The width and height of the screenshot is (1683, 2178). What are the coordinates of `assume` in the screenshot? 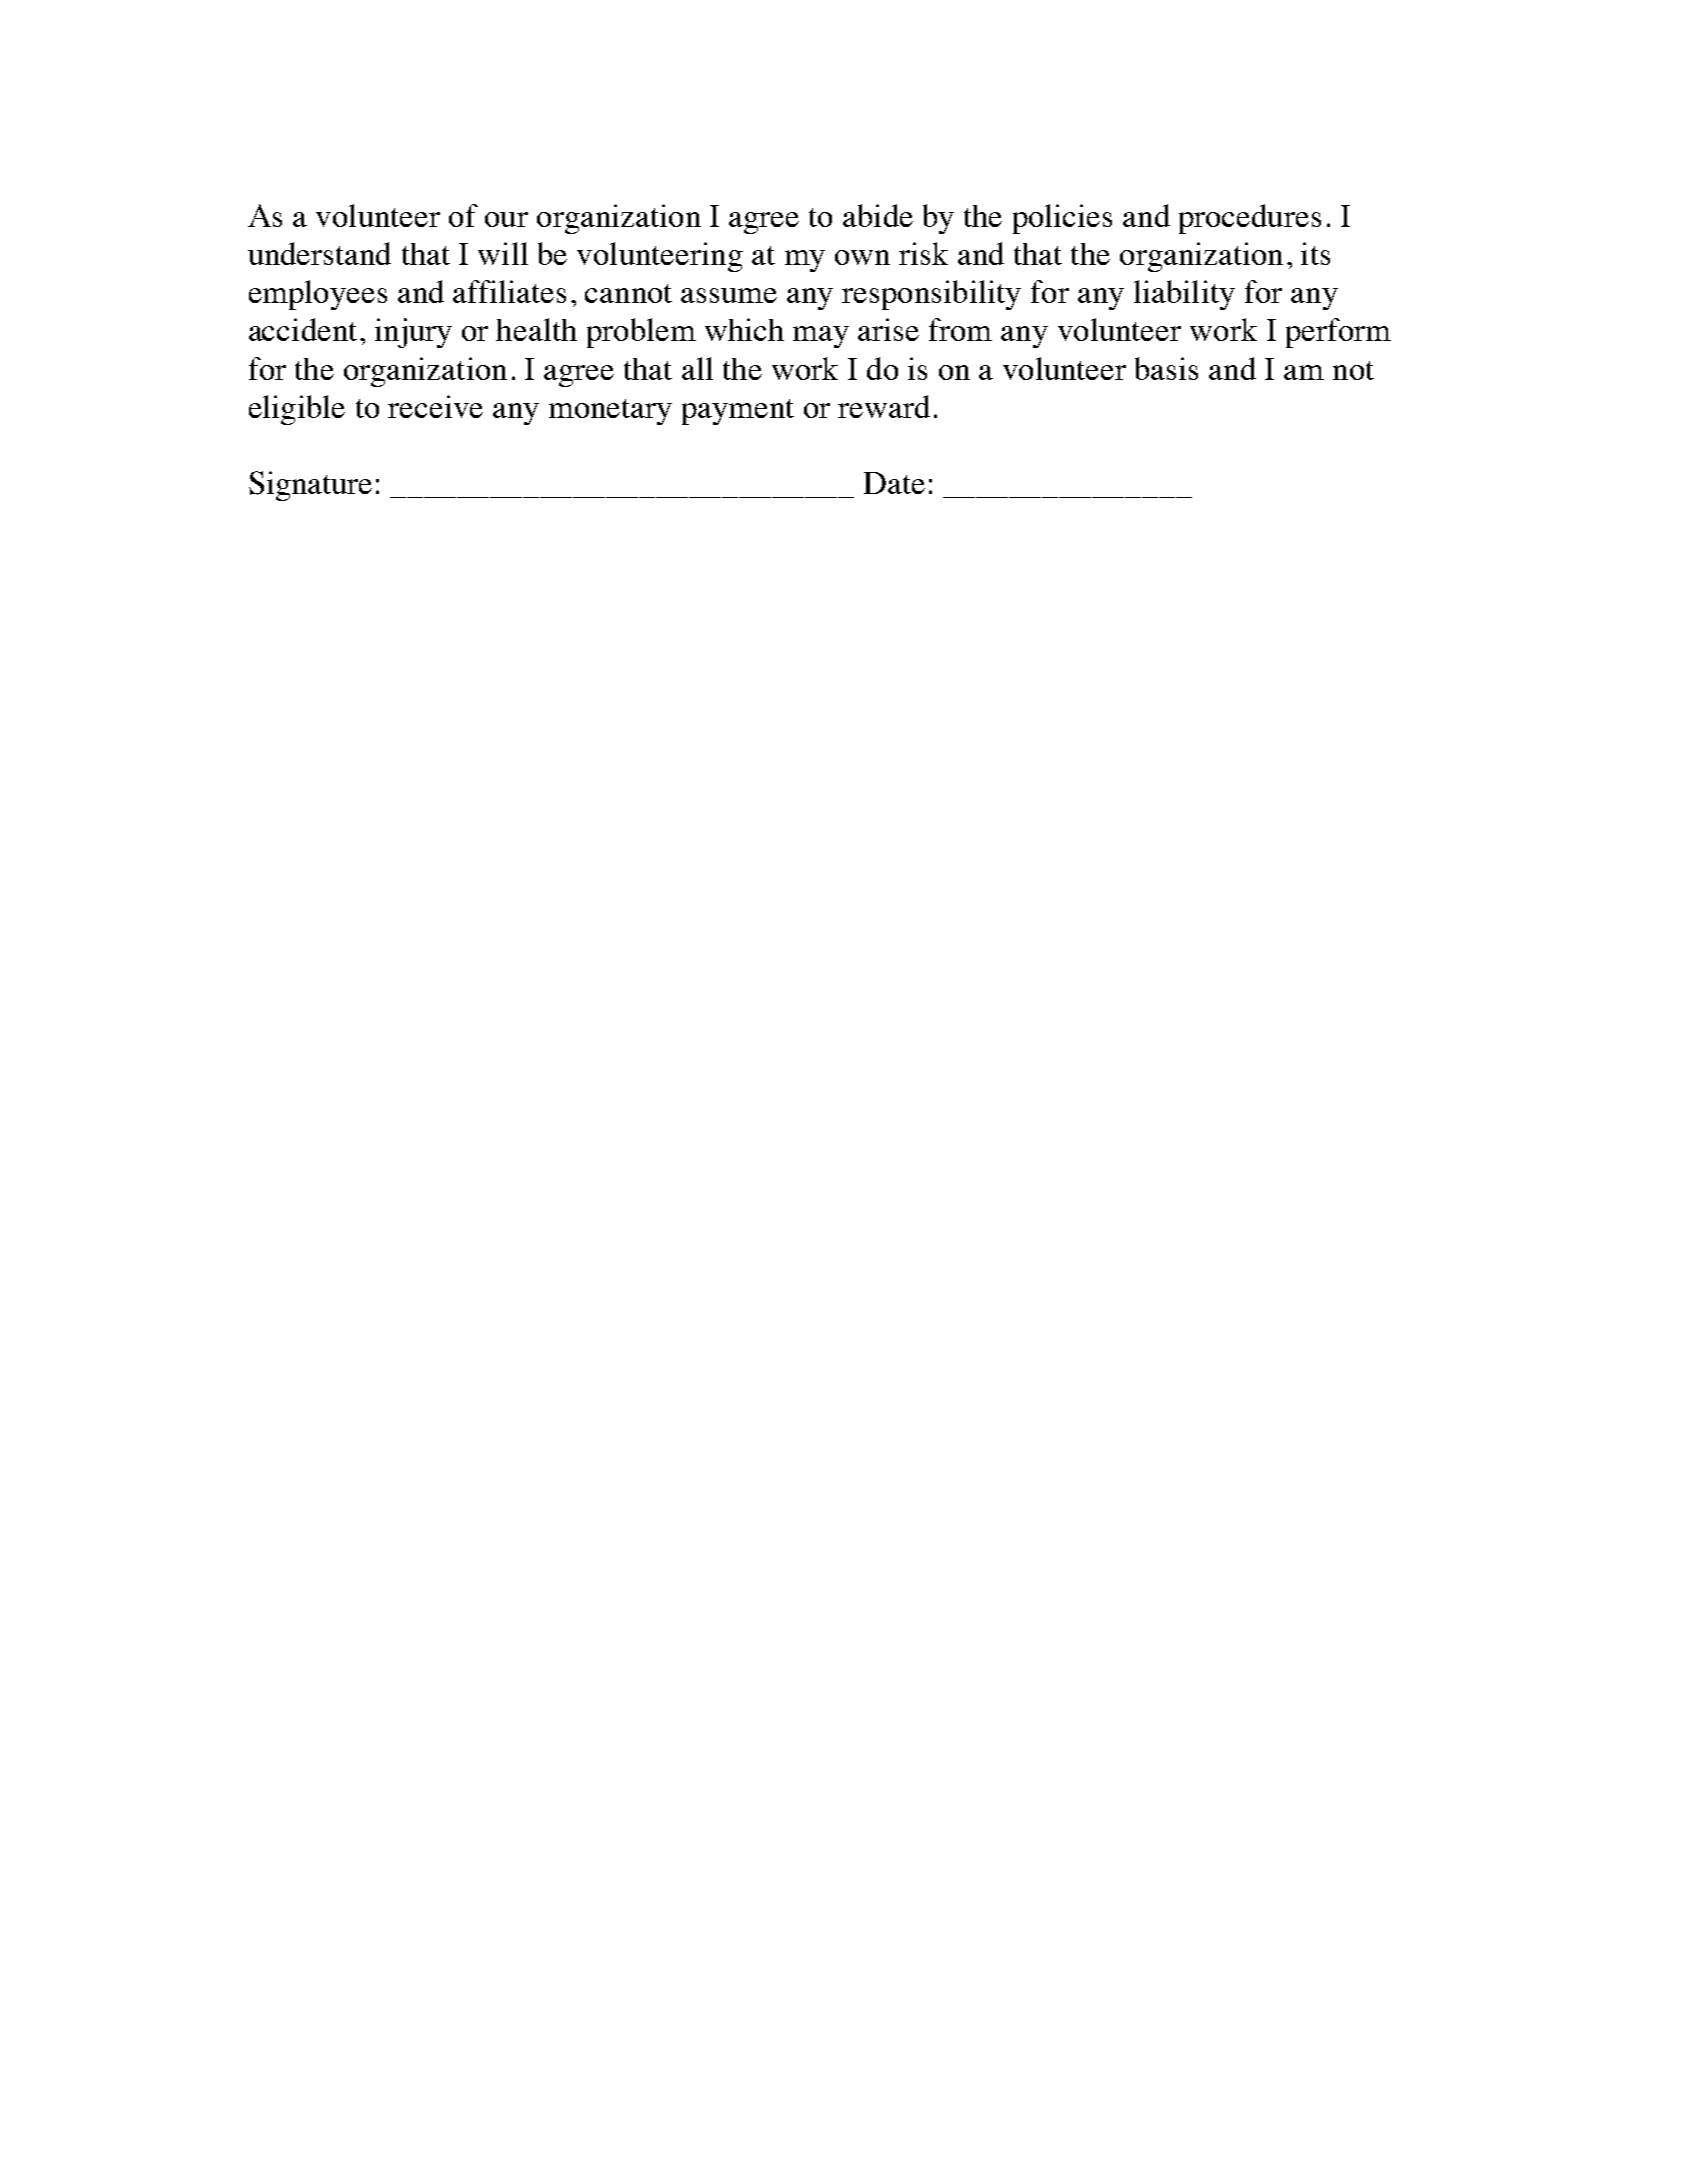 It's located at (729, 295).
